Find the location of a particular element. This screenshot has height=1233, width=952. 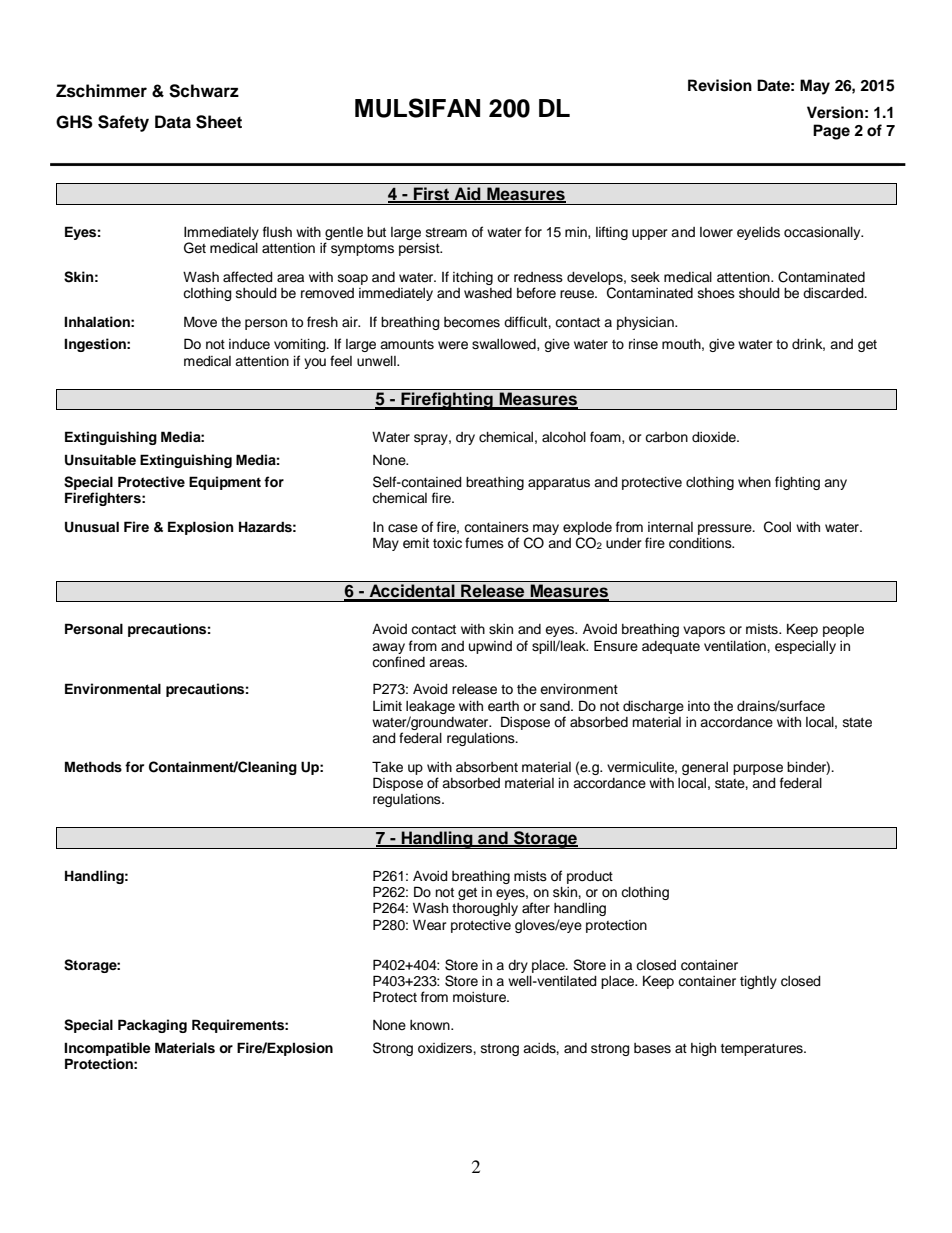

Packaging is located at coordinates (152, 1026).
